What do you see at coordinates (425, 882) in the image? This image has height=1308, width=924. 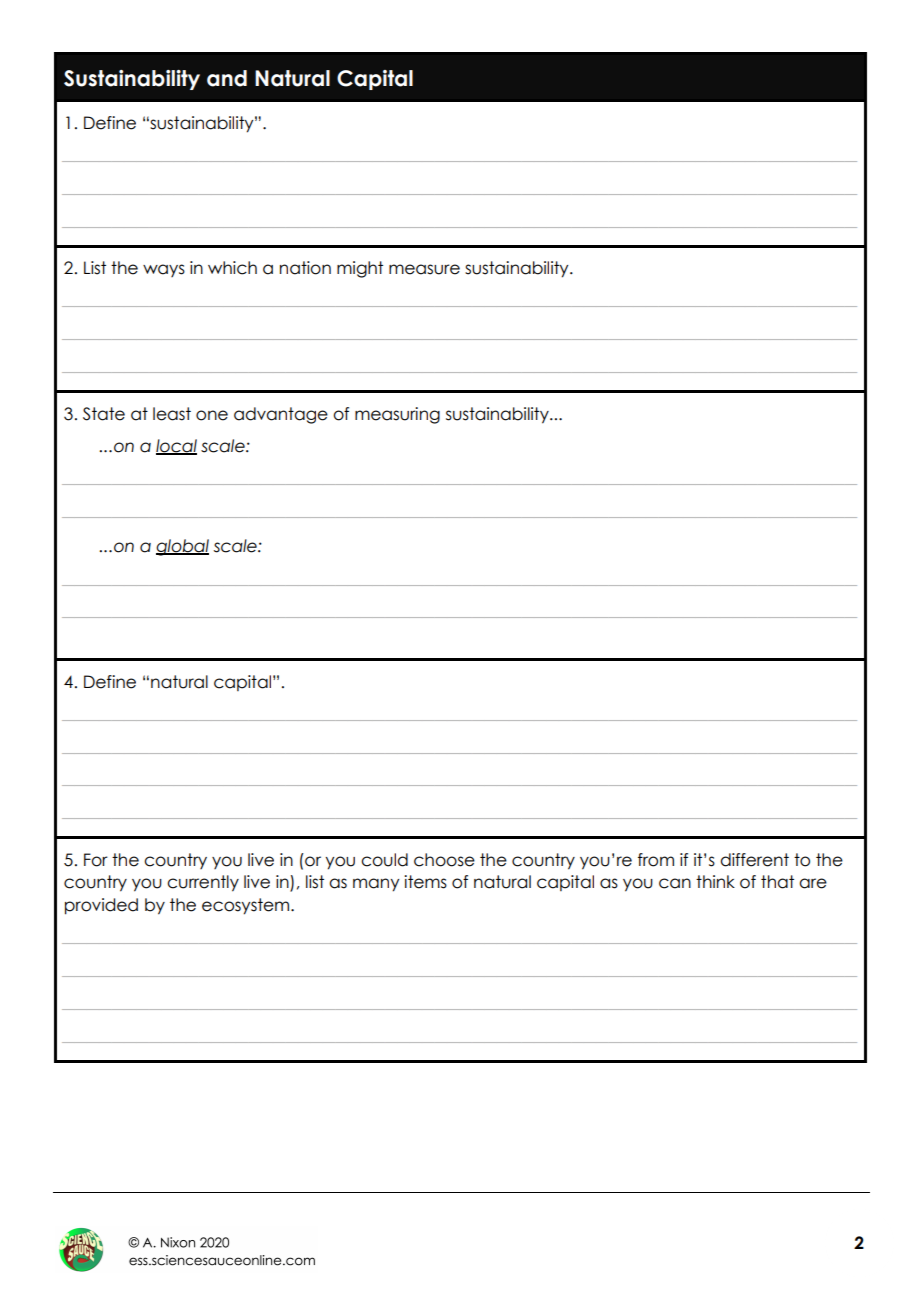 I see `items` at bounding box center [425, 882].
